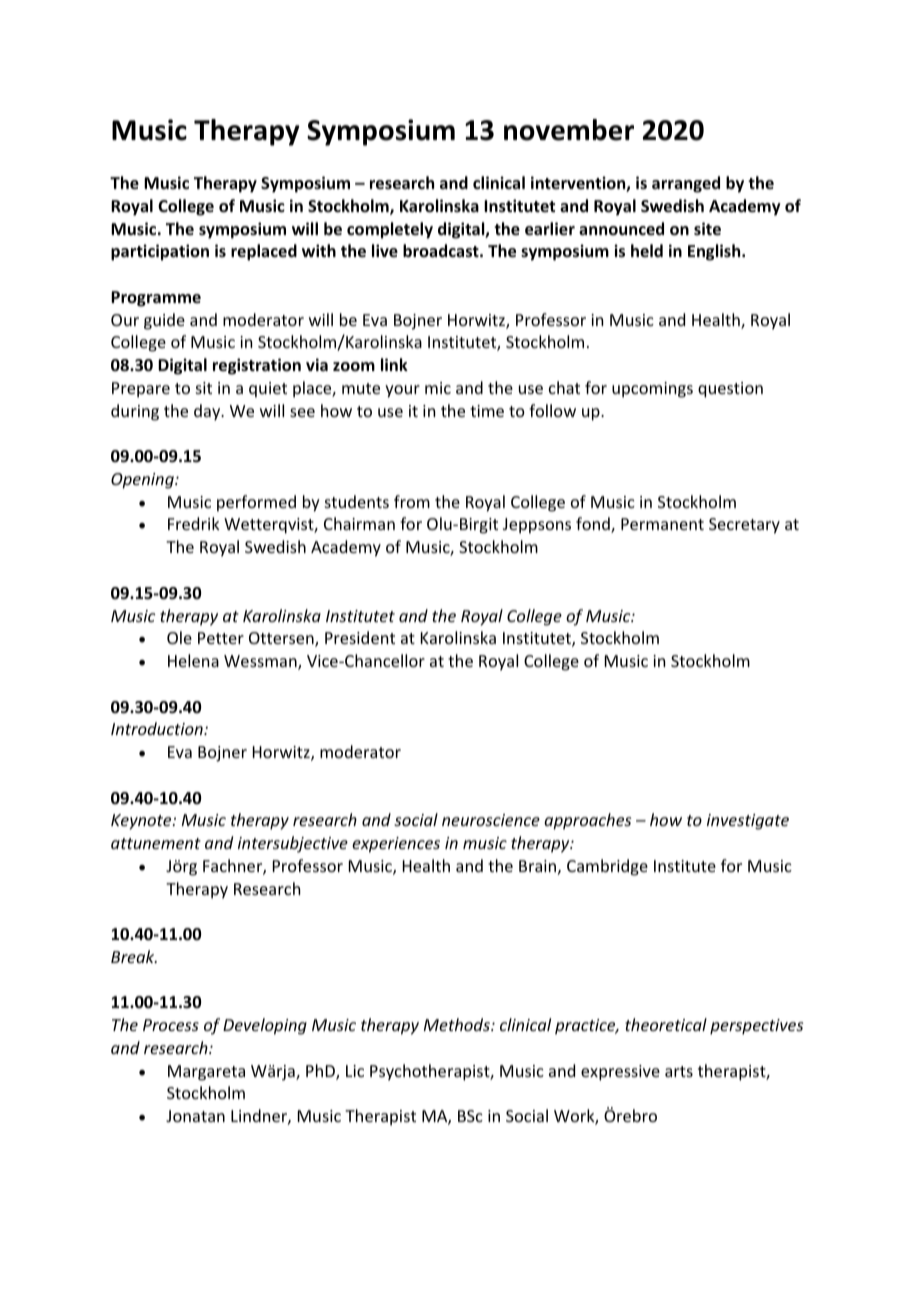 The width and height of the document is (924, 1308). What do you see at coordinates (156, 843) in the document?
I see `attunement` at bounding box center [156, 843].
